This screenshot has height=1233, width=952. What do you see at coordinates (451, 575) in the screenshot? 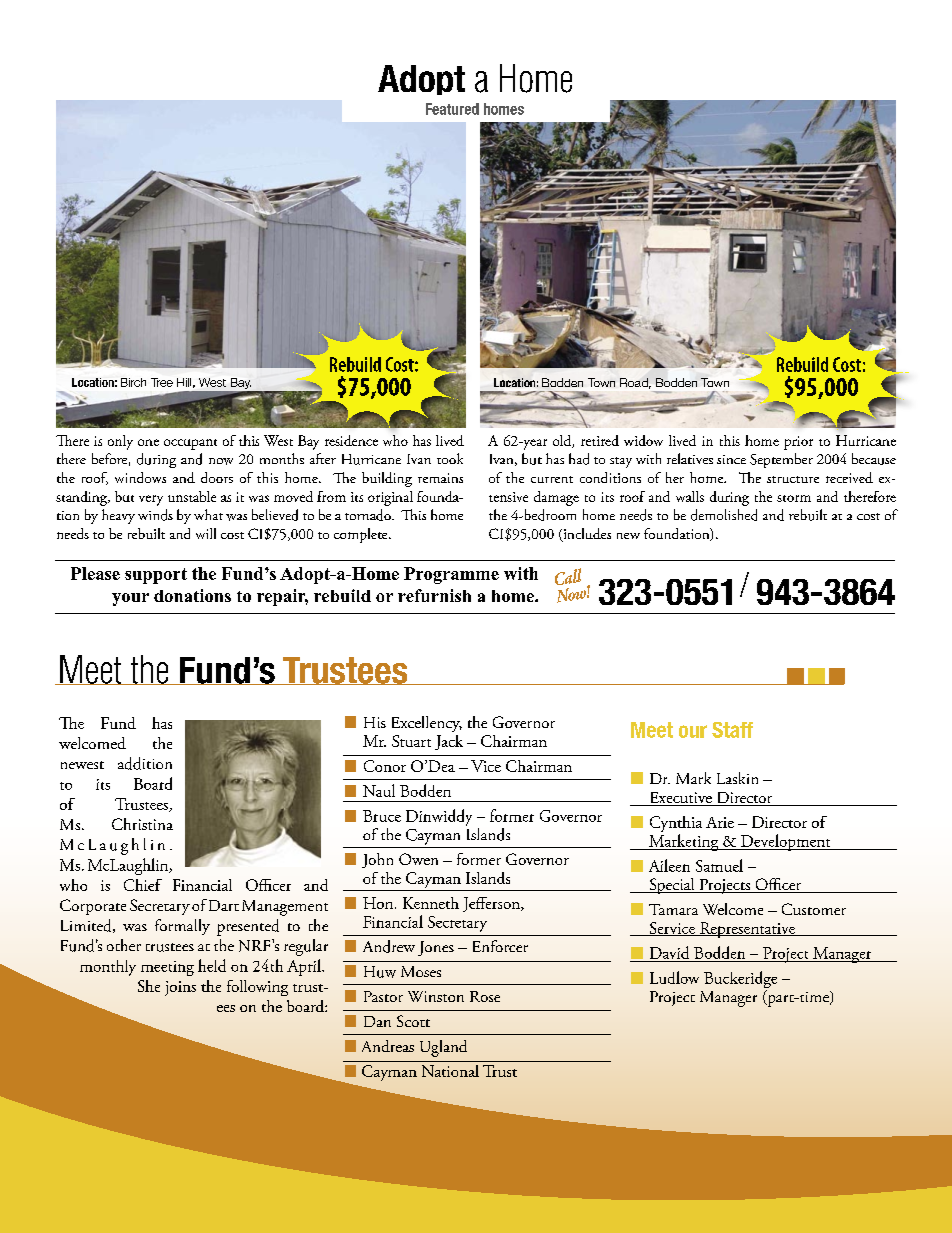
I see `Programme` at bounding box center [451, 575].
